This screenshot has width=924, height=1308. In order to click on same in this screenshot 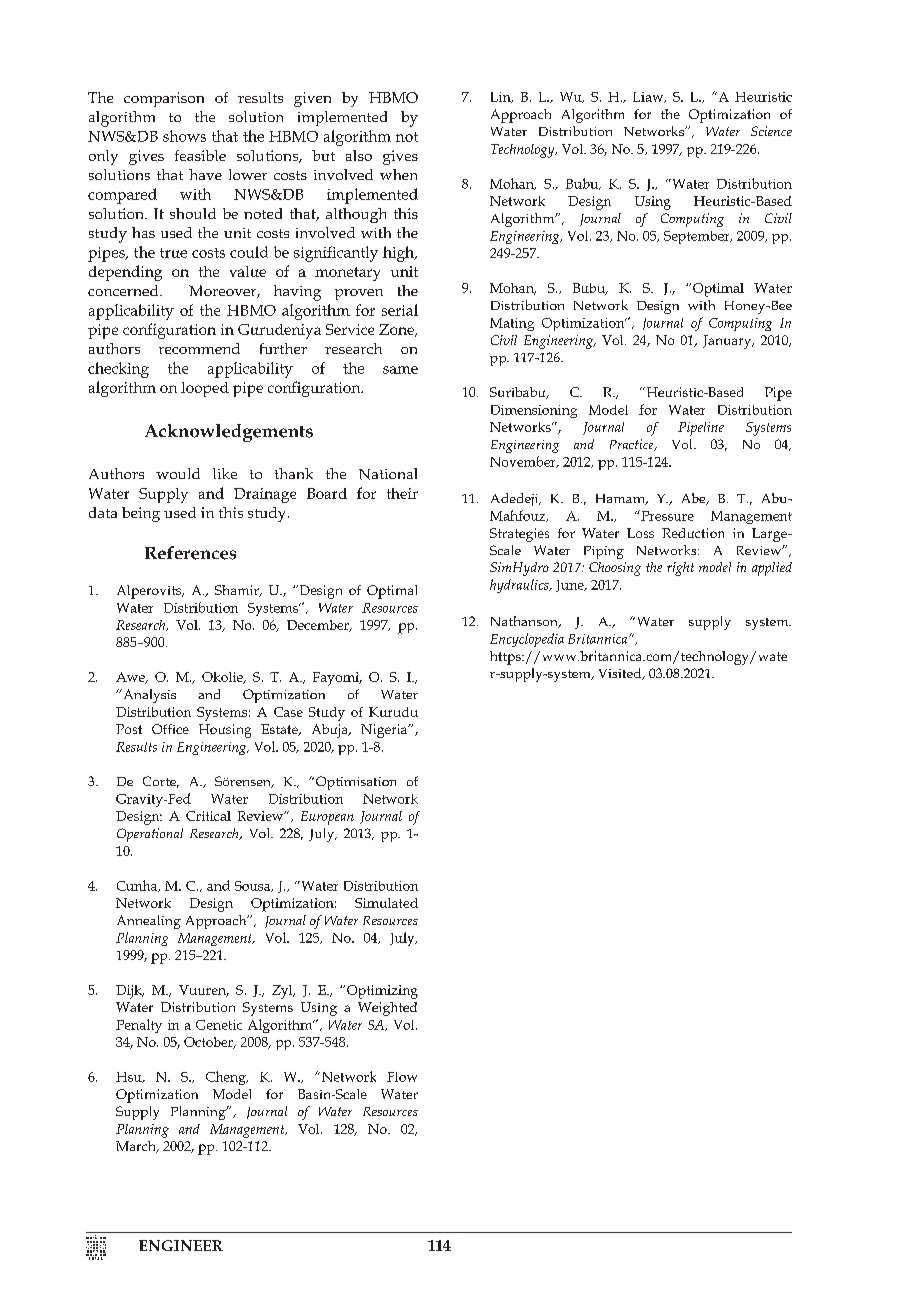, I will do `click(400, 370)`.
